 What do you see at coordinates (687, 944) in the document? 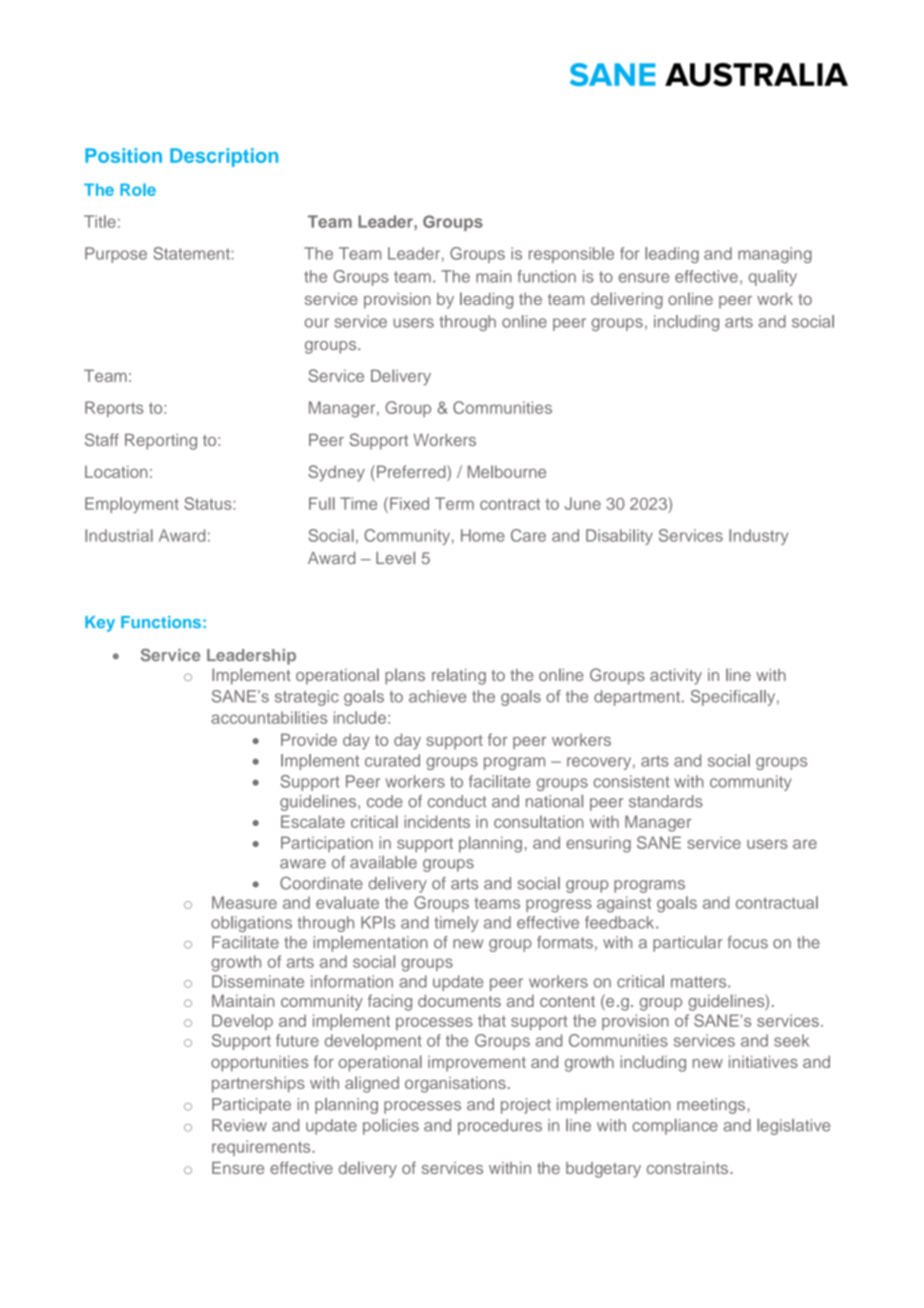
I see `particular` at bounding box center [687, 944].
